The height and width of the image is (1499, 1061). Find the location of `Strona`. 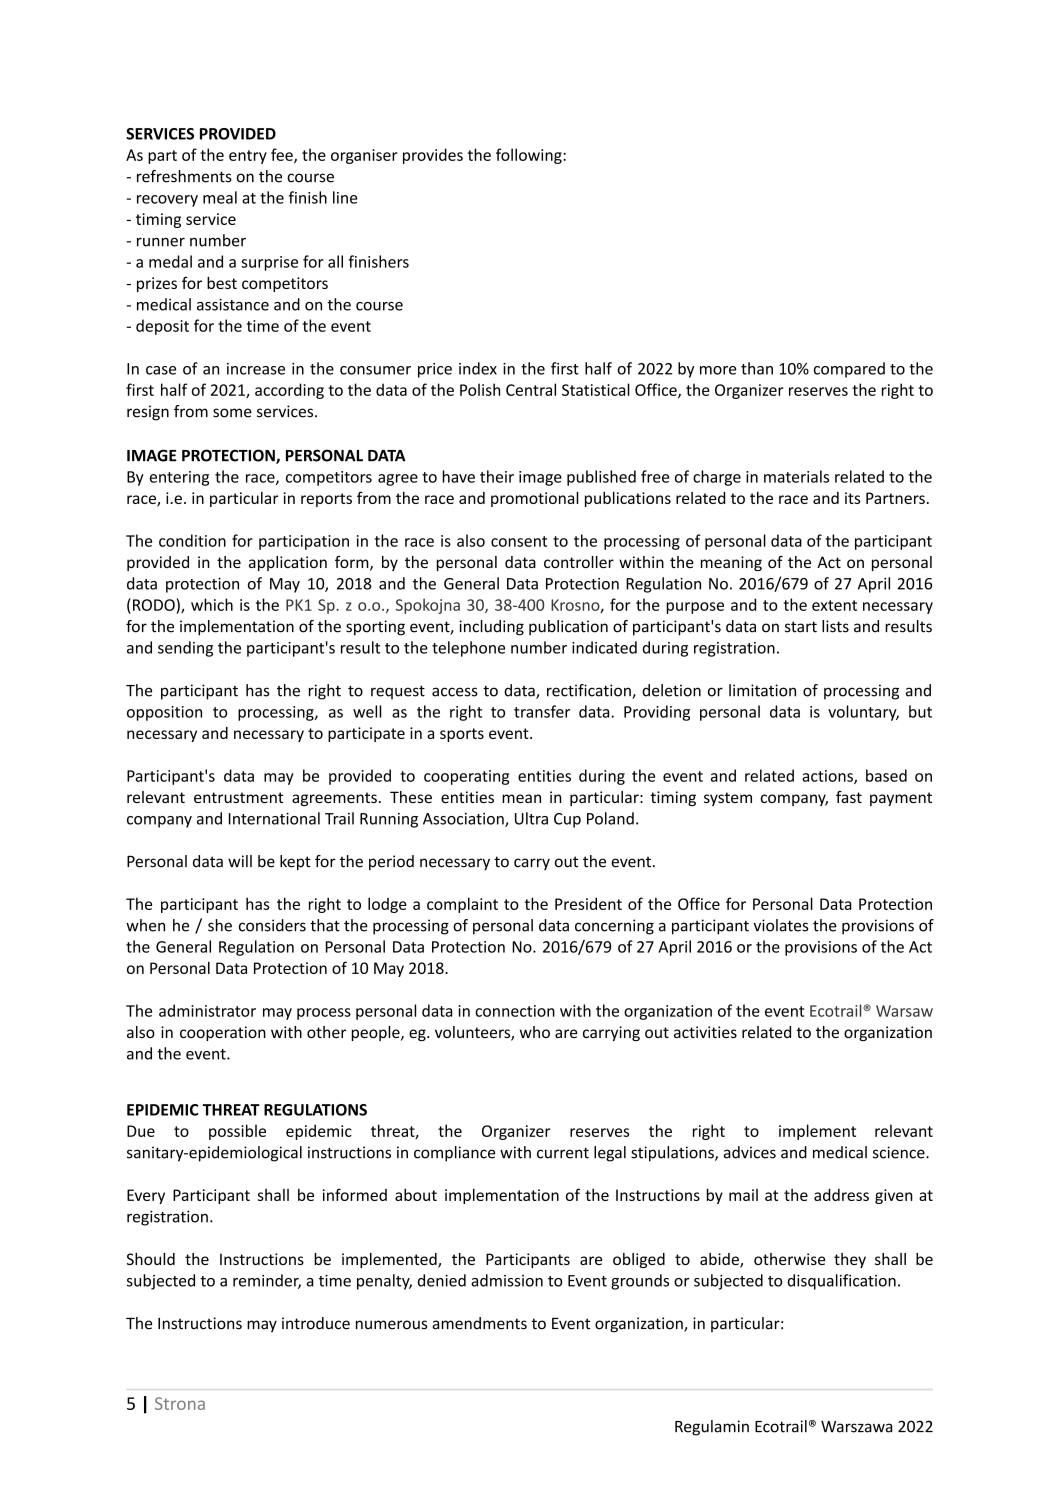

Strona is located at coordinates (180, 1403).
